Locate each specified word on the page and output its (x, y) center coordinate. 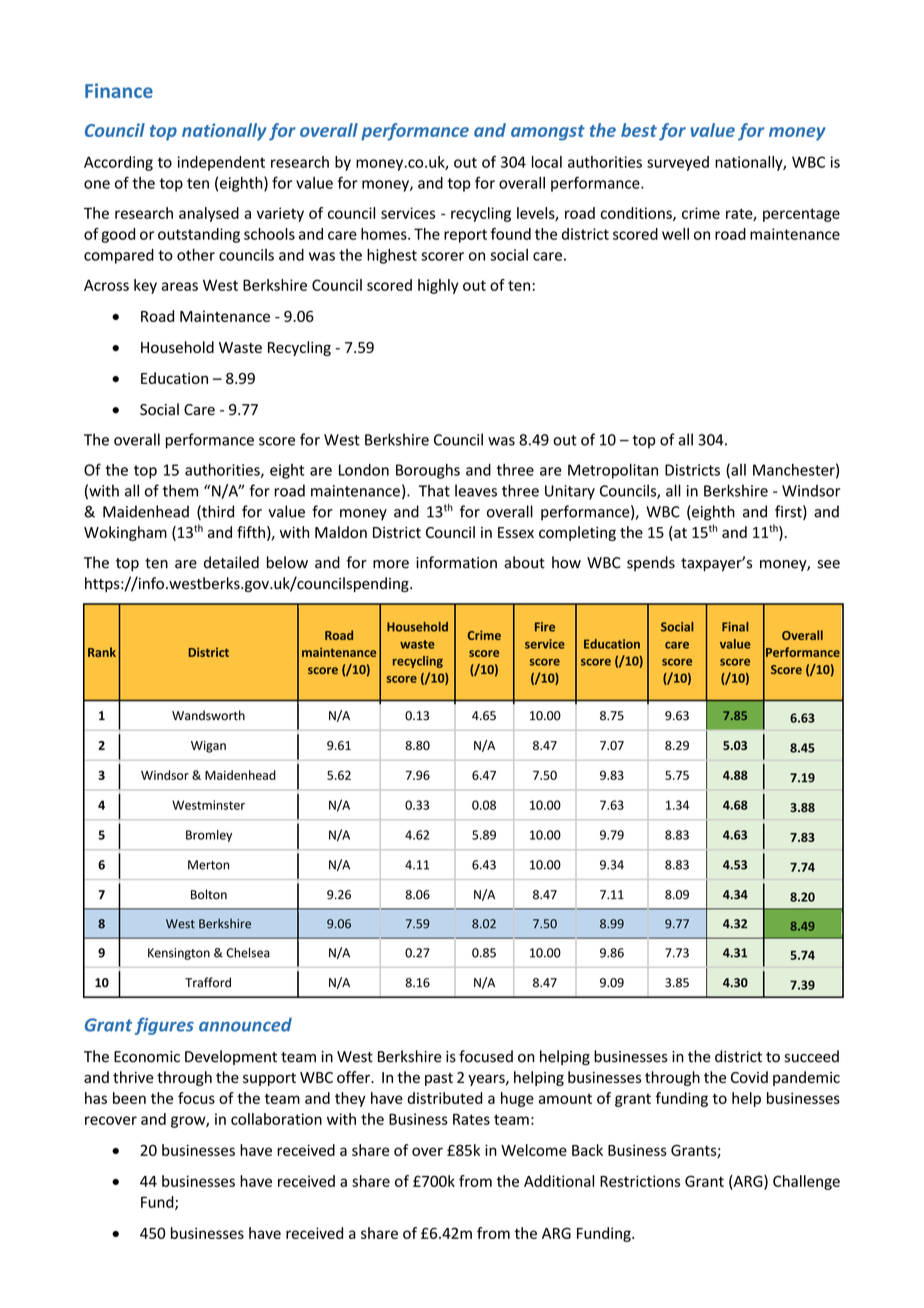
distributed (445, 1098)
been (129, 1098)
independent (221, 163)
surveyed (678, 163)
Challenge (806, 1182)
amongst (548, 133)
